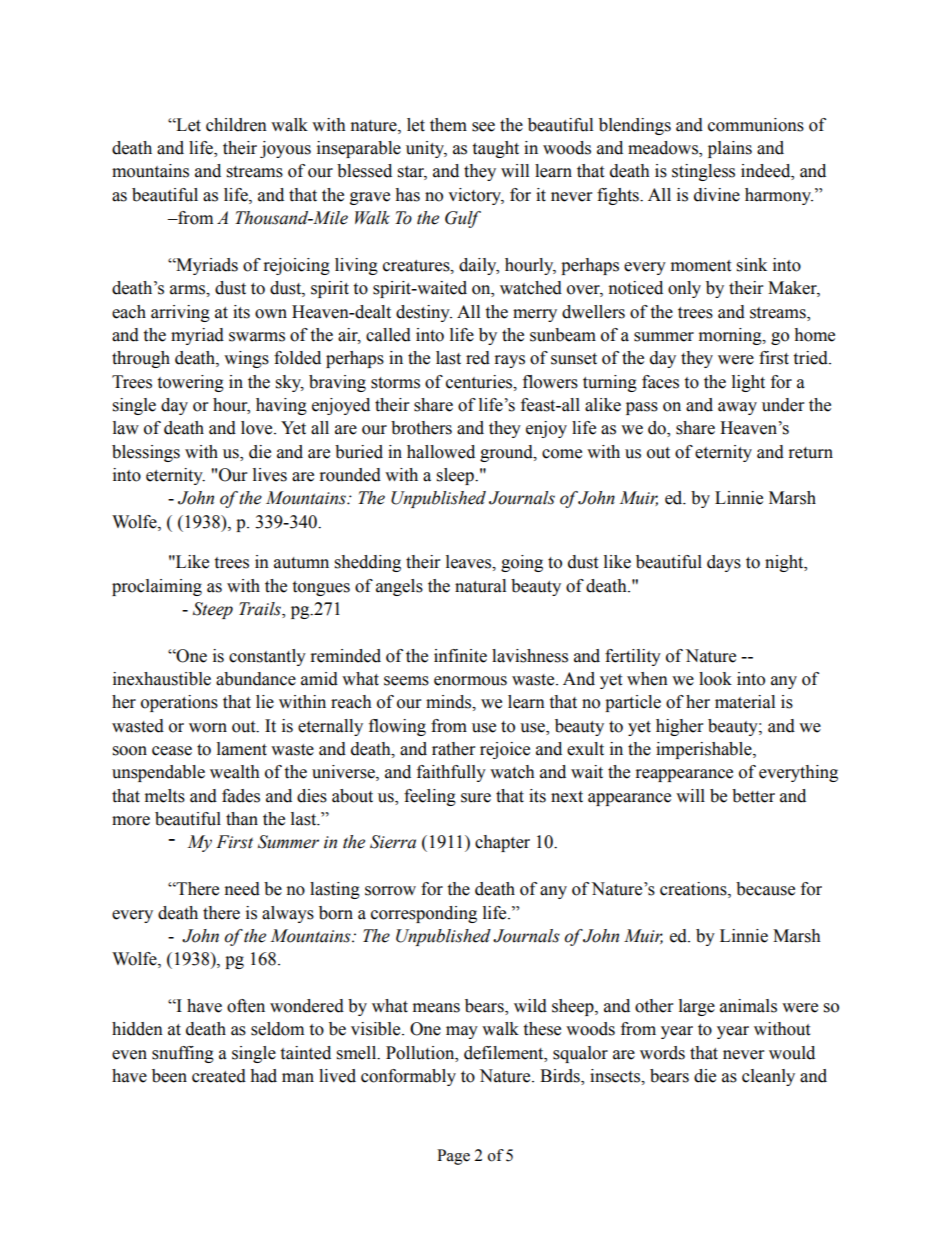 This screenshot has height=1233, width=952. I want to click on centuries, so click(480, 382).
